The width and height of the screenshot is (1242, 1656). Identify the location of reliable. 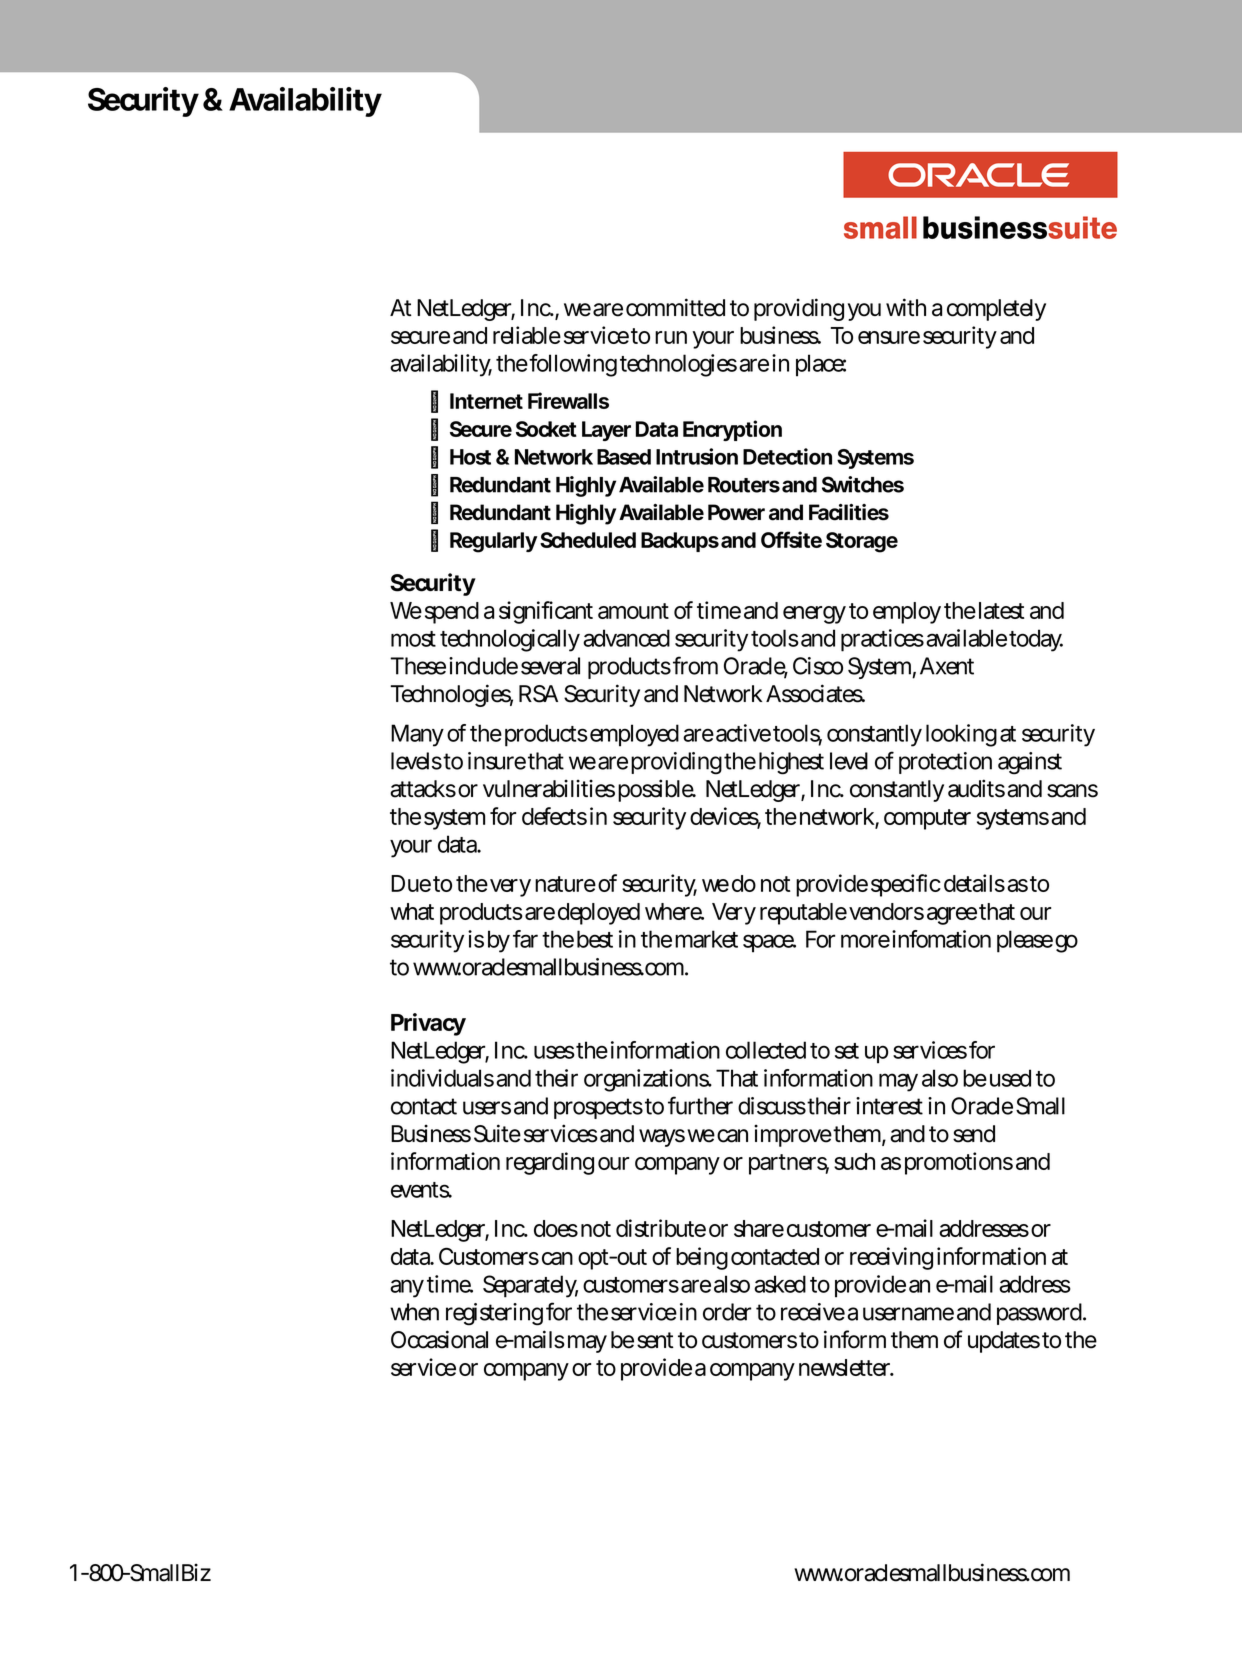
(527, 335).
